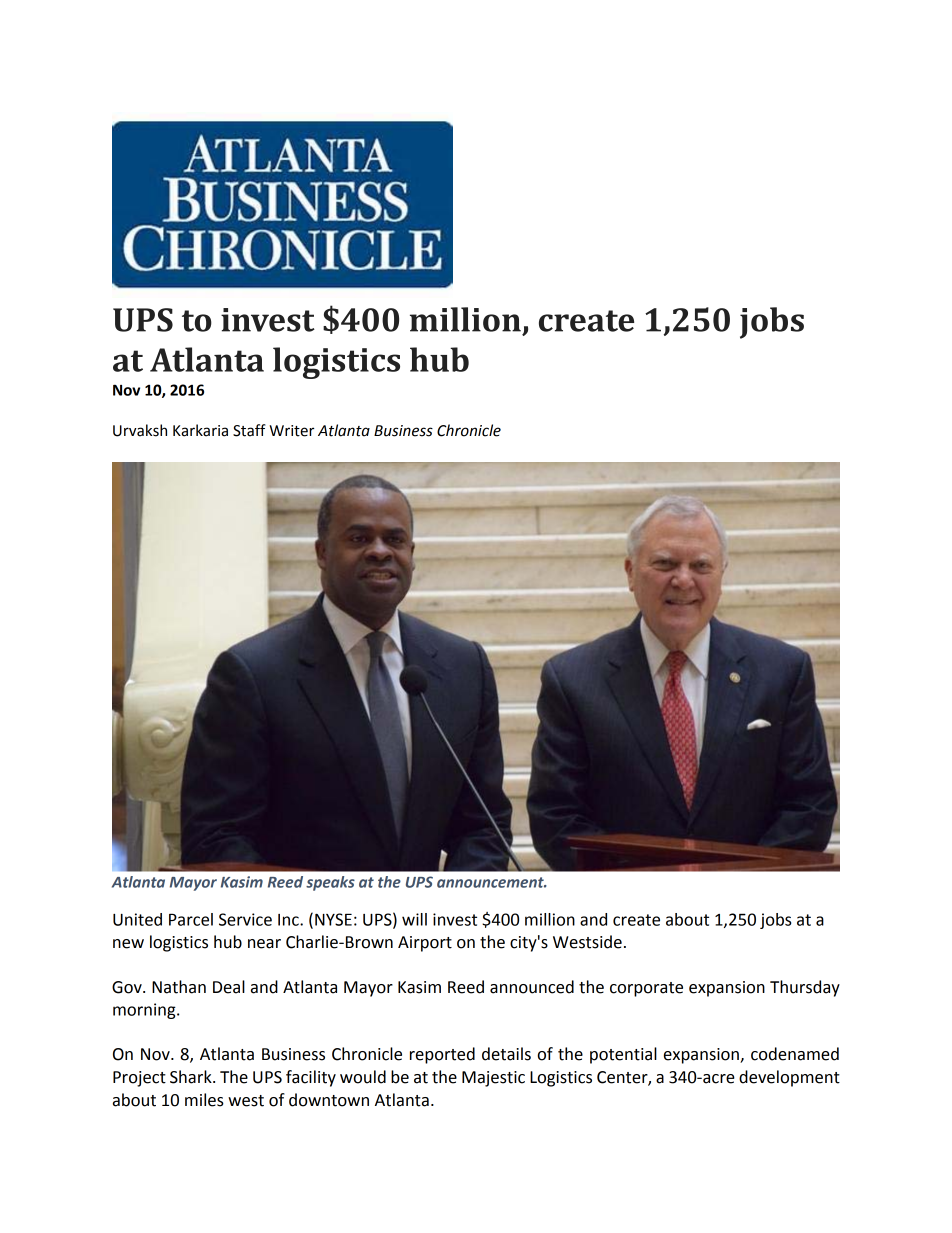 The width and height of the page is (952, 1233). What do you see at coordinates (191, 919) in the page?
I see `Parcel` at bounding box center [191, 919].
